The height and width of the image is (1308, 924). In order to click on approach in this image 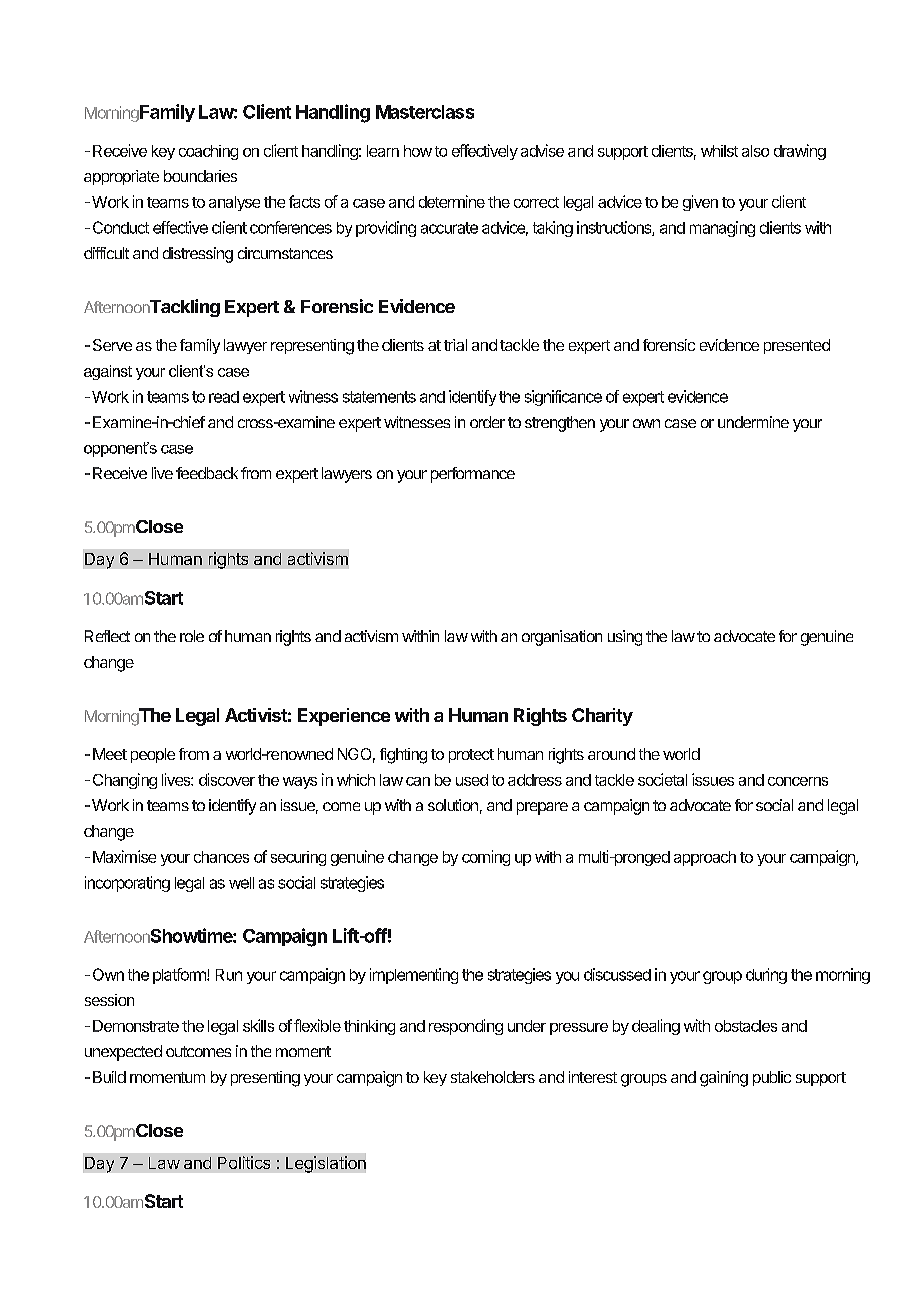, I will do `click(705, 858)`.
